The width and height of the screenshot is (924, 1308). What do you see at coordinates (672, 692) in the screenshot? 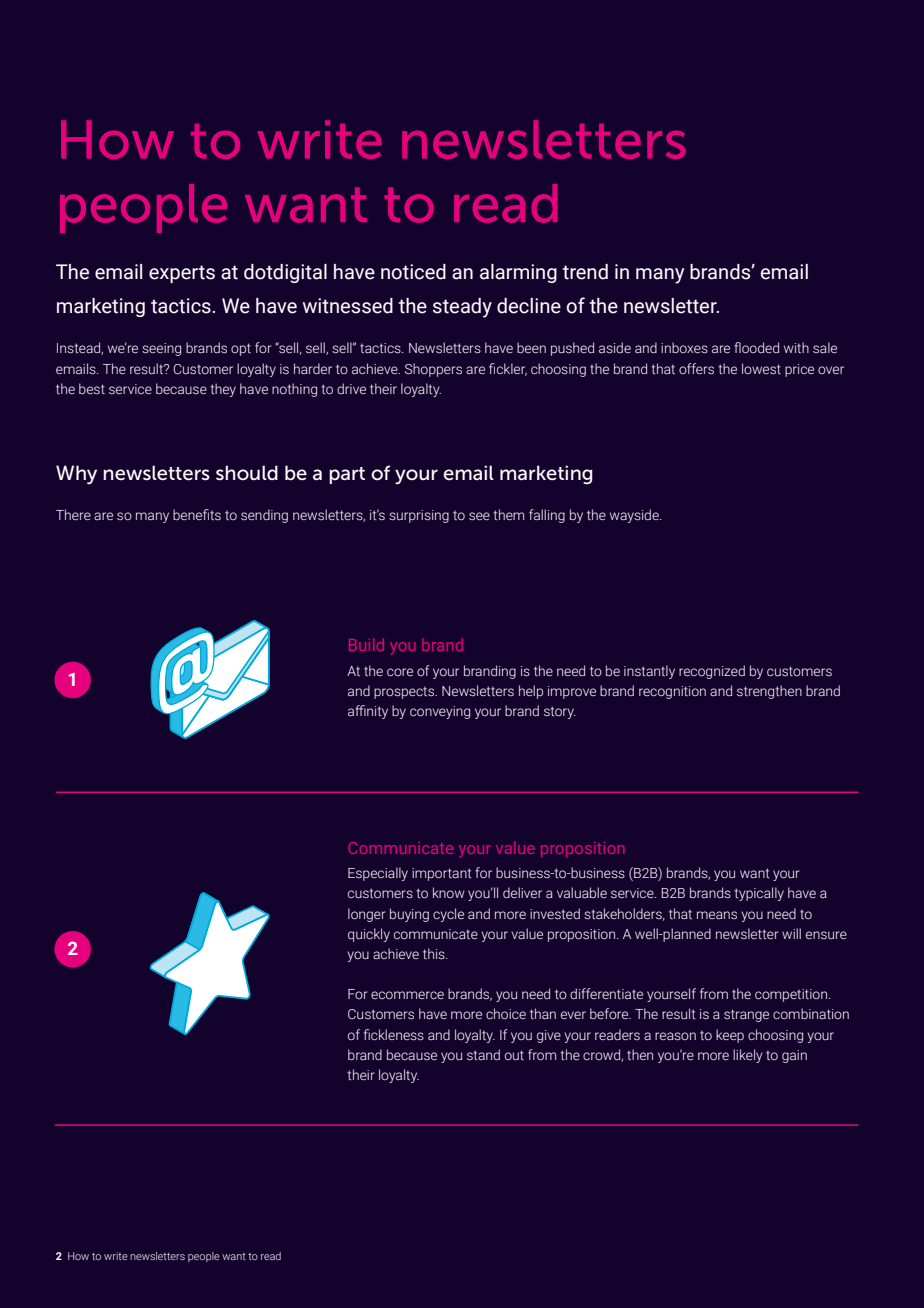
I see `recognition` at bounding box center [672, 692].
